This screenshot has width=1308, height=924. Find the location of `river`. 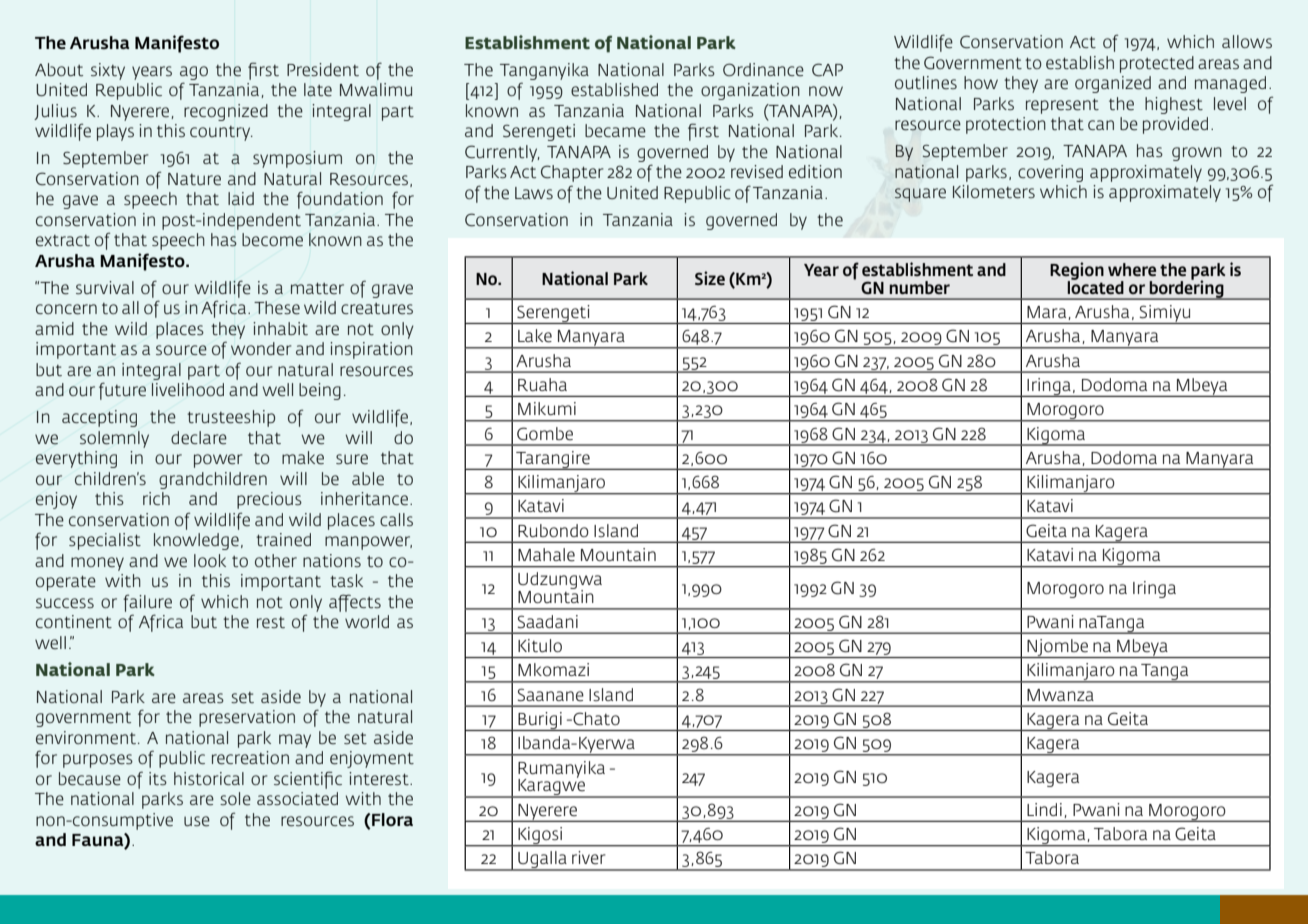

river is located at coordinates (589, 858).
